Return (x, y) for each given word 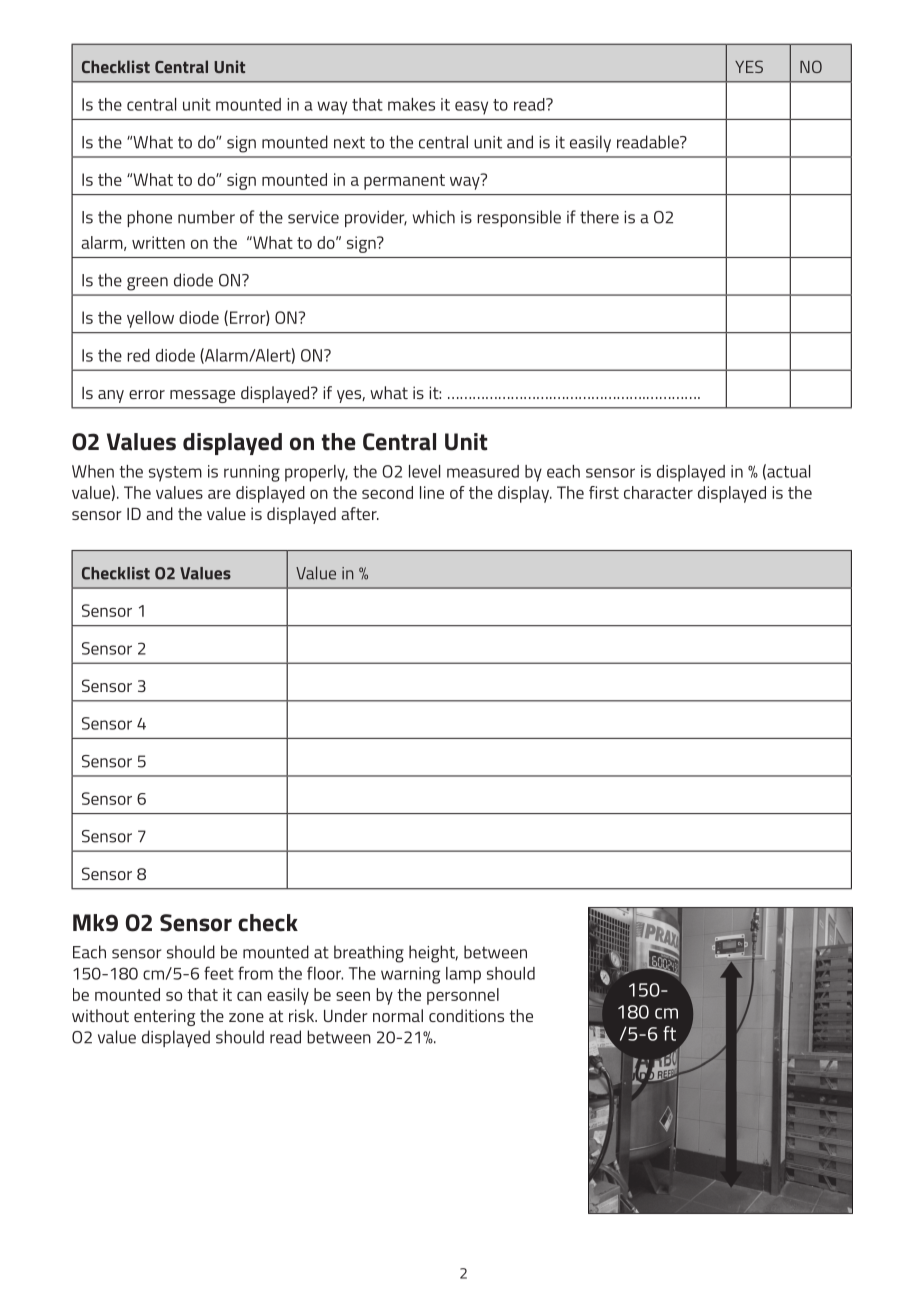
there (599, 217)
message (202, 396)
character (658, 492)
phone (149, 218)
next (349, 142)
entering (164, 1017)
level (424, 471)
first (604, 492)
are (219, 494)
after (360, 513)
